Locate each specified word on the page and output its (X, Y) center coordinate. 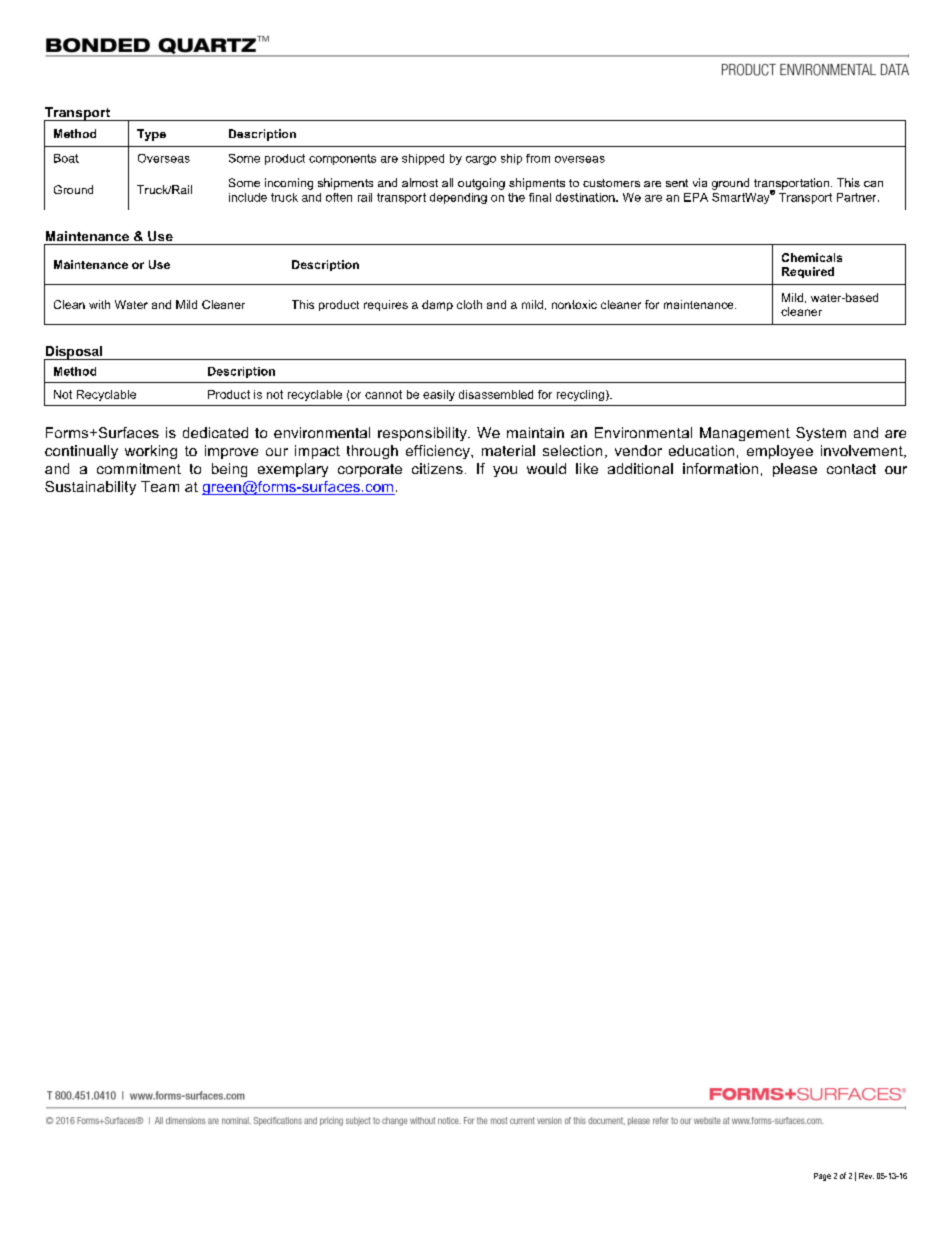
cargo (481, 160)
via (700, 182)
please (795, 470)
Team (160, 486)
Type (151, 135)
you (505, 471)
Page (822, 1177)
